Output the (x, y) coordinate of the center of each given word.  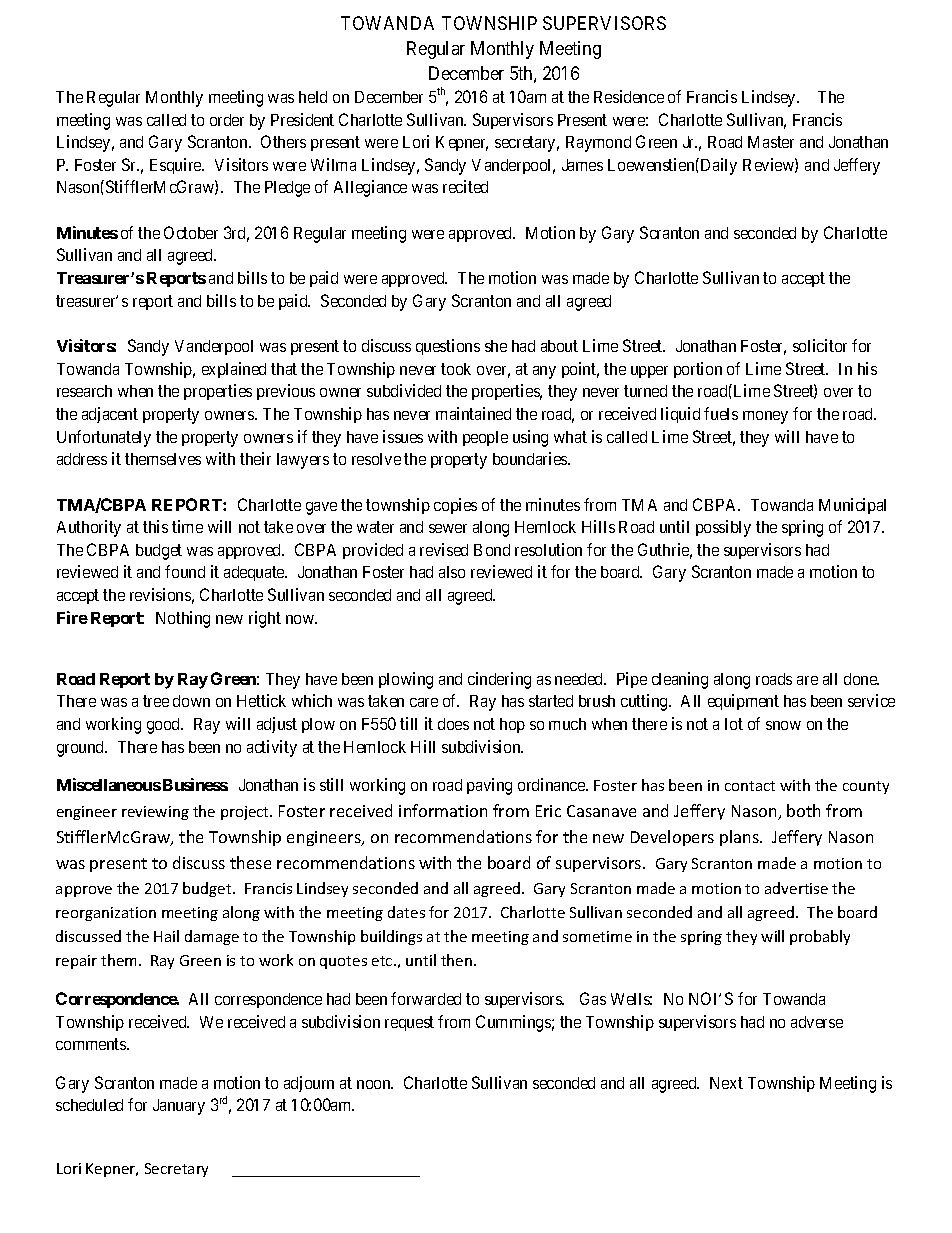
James (582, 165)
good (165, 726)
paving (489, 786)
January (179, 1107)
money (765, 417)
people (485, 438)
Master (771, 142)
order (227, 120)
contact (750, 786)
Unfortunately (104, 438)
